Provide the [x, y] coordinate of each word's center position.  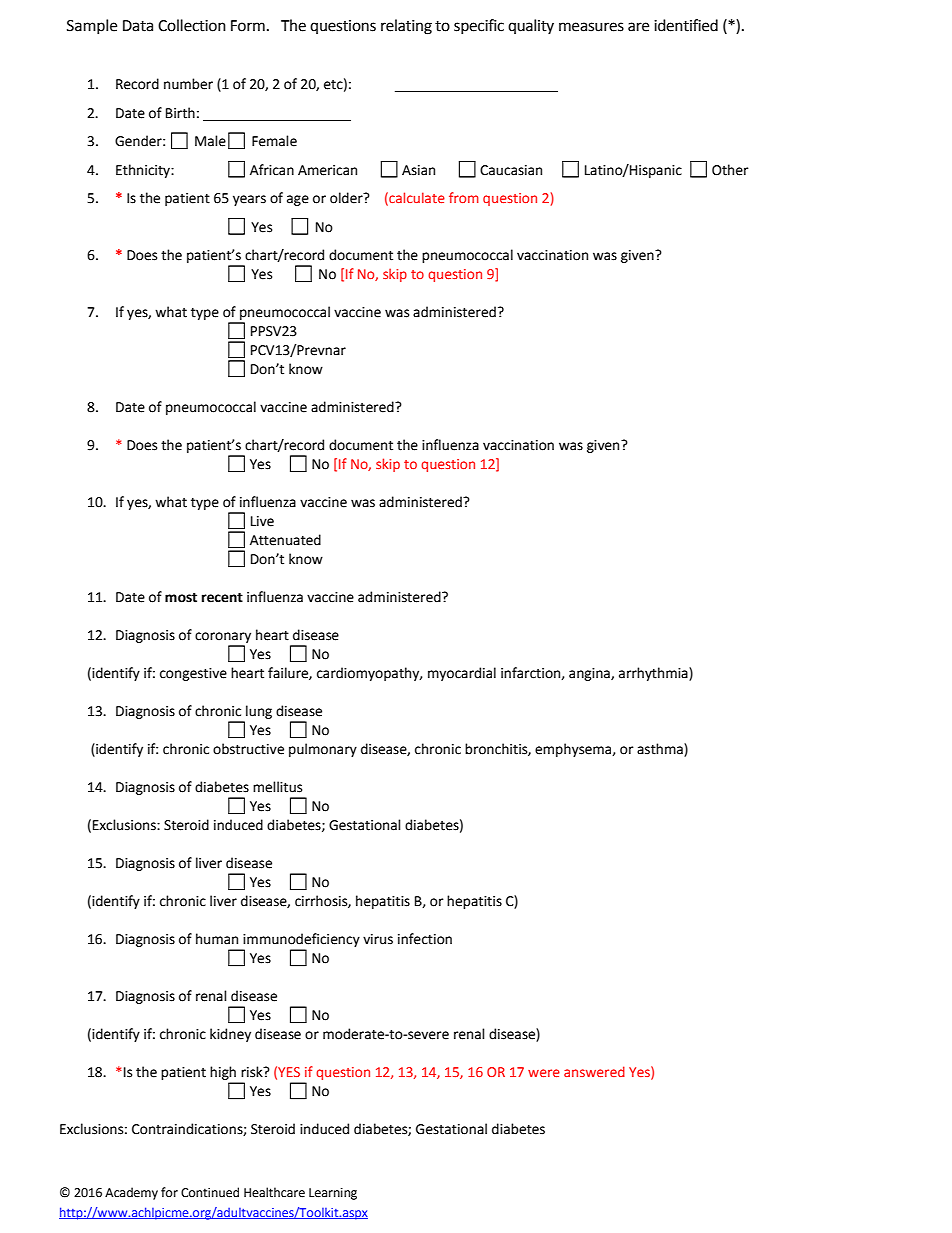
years [249, 200]
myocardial [462, 674]
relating [406, 27]
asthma [661, 750]
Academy [131, 1193]
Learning [333, 1194]
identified [686, 25]
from [464, 197]
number [188, 84]
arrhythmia [654, 674]
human [217, 939]
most [181, 598]
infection [425, 939]
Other [730, 170]
